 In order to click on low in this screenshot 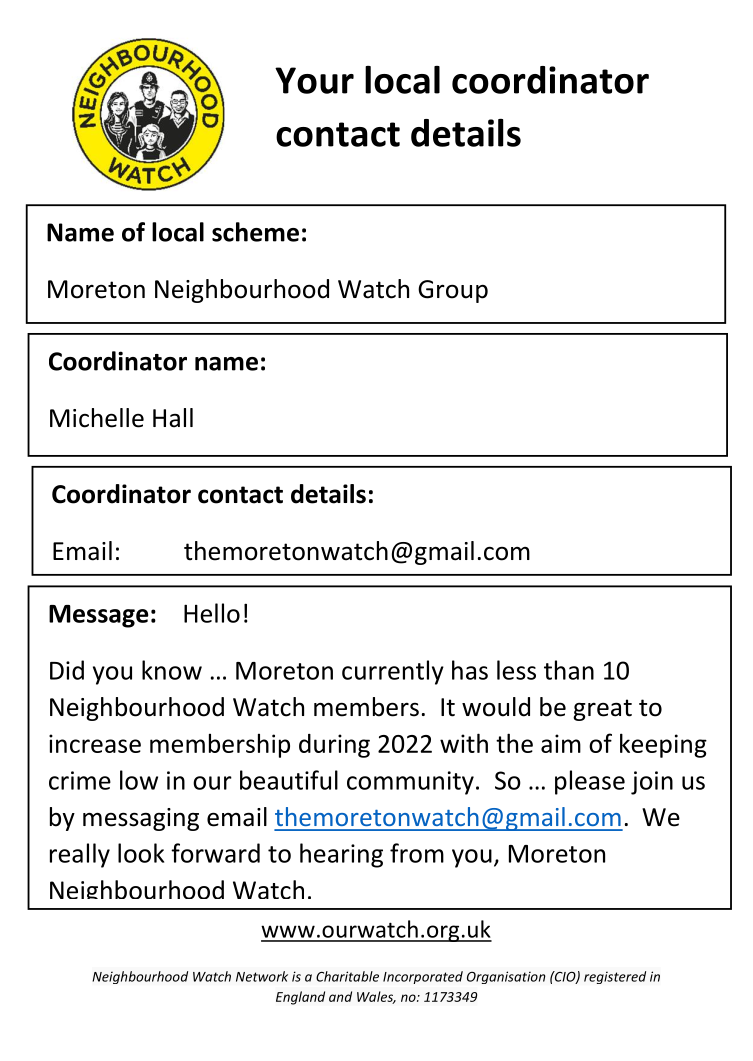, I will do `click(139, 780)`.
